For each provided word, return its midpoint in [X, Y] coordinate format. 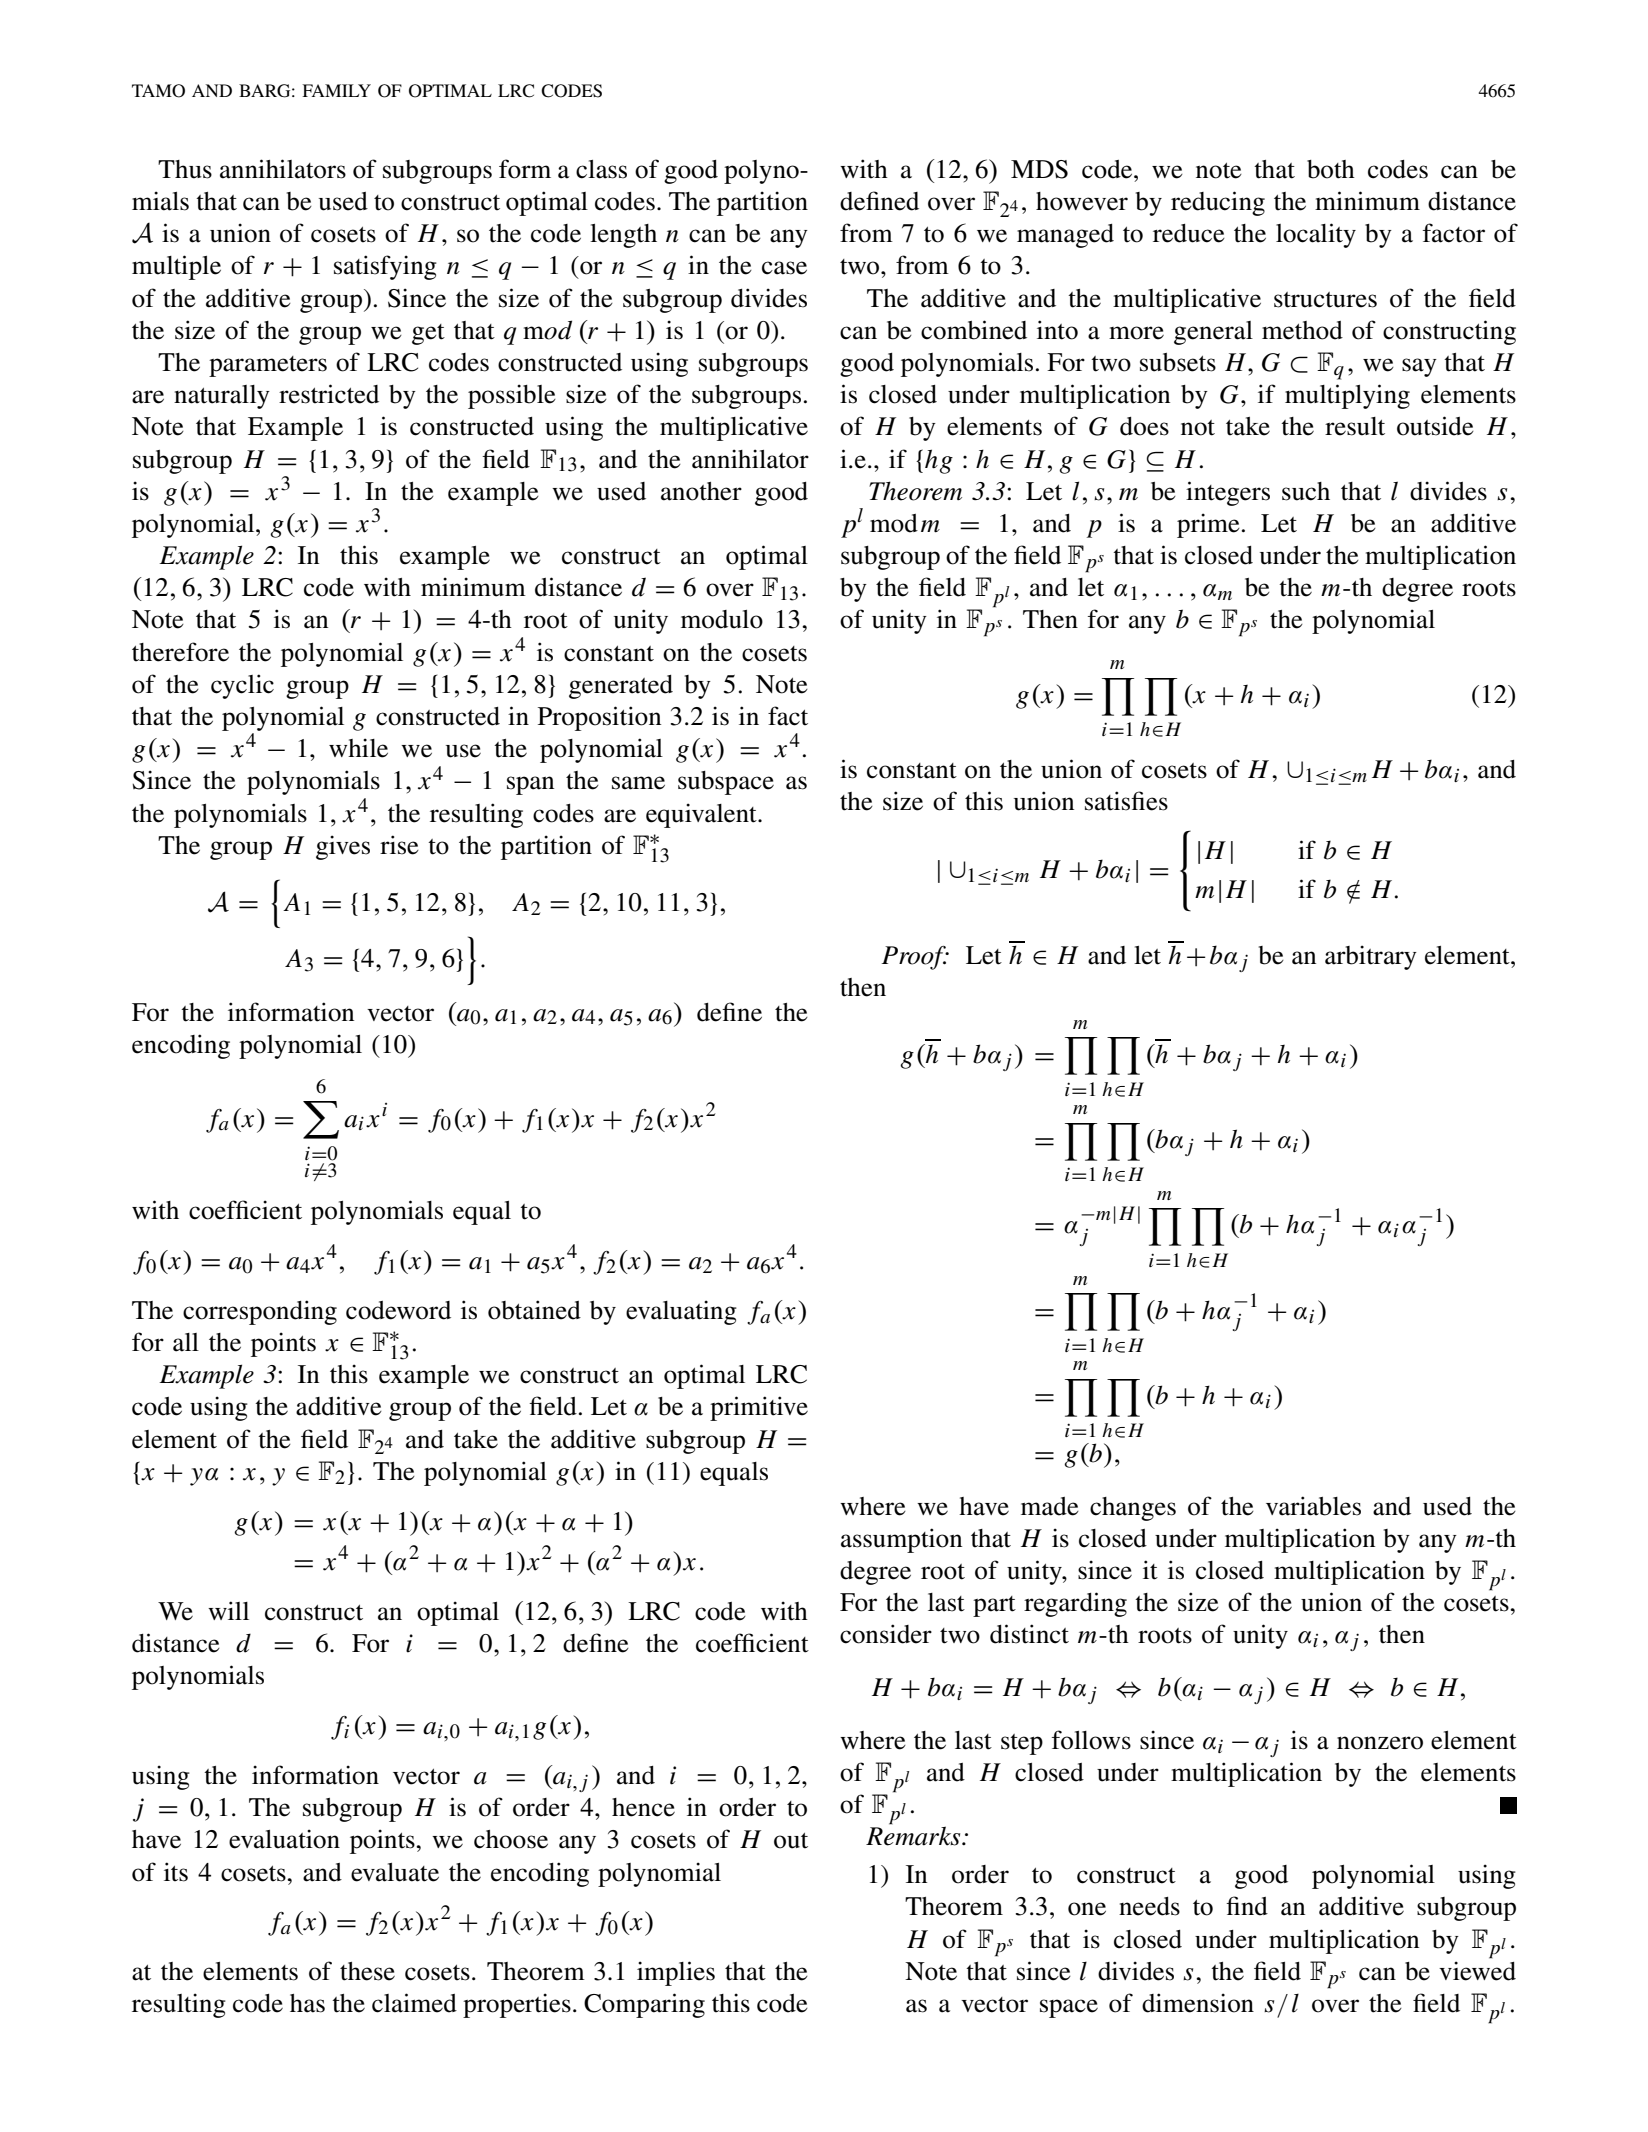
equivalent [702, 815]
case [784, 268]
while [358, 748]
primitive [759, 1408]
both [1331, 169]
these [367, 1971]
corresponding [260, 1312]
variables [1313, 1506]
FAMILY [336, 90]
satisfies [1126, 801]
